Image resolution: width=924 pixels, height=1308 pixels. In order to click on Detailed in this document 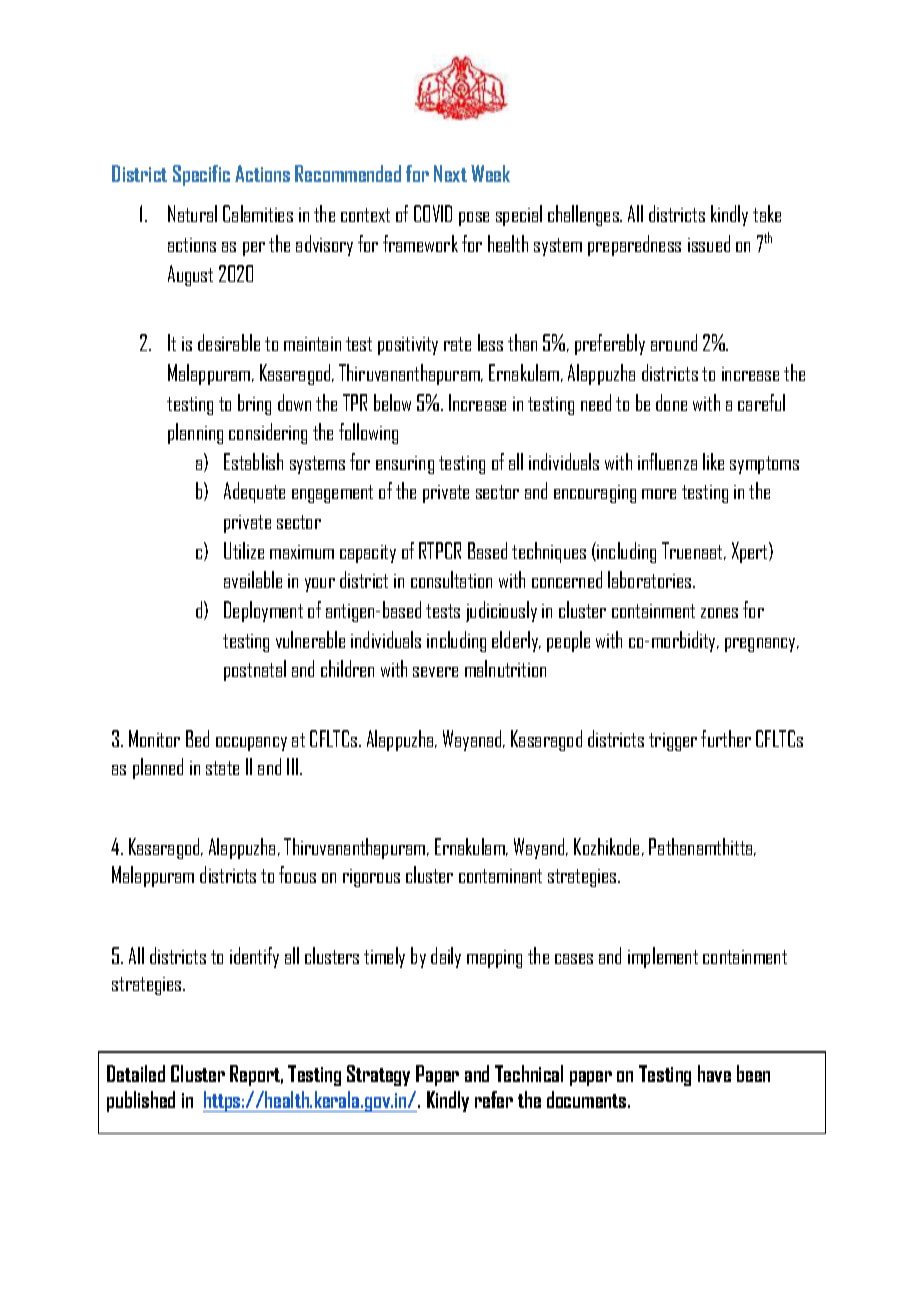, I will do `click(136, 1073)`.
